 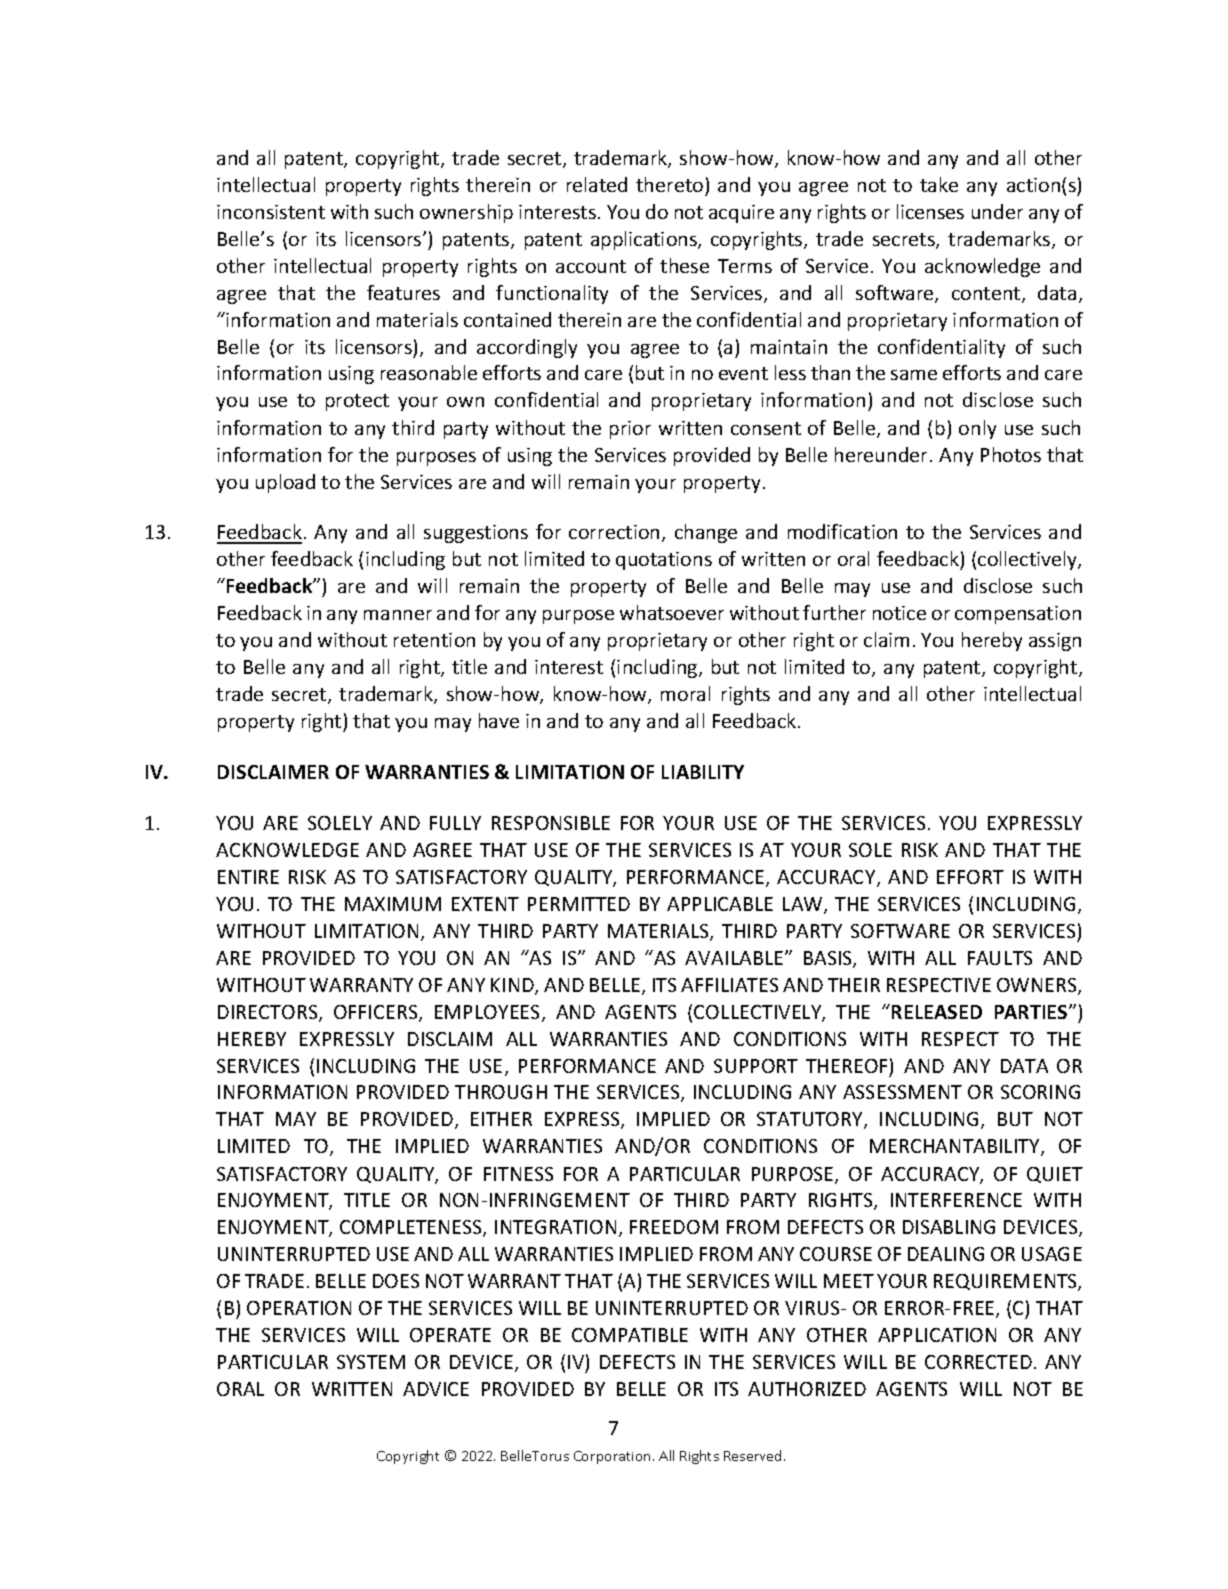 What do you see at coordinates (978, 1362) in the screenshot?
I see `CORRECTED` at bounding box center [978, 1362].
